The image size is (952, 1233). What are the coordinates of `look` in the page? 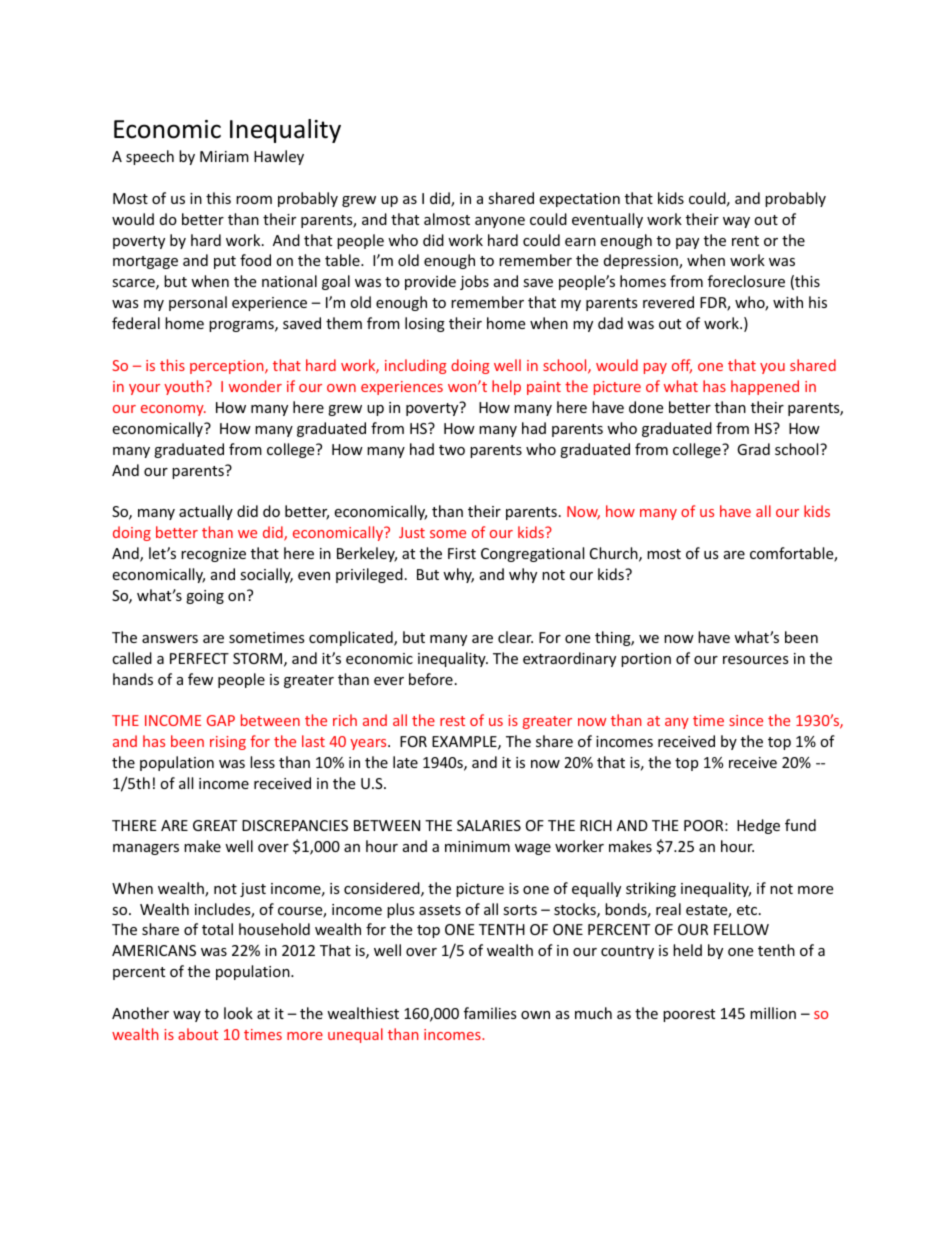 It's located at (238, 1013).
